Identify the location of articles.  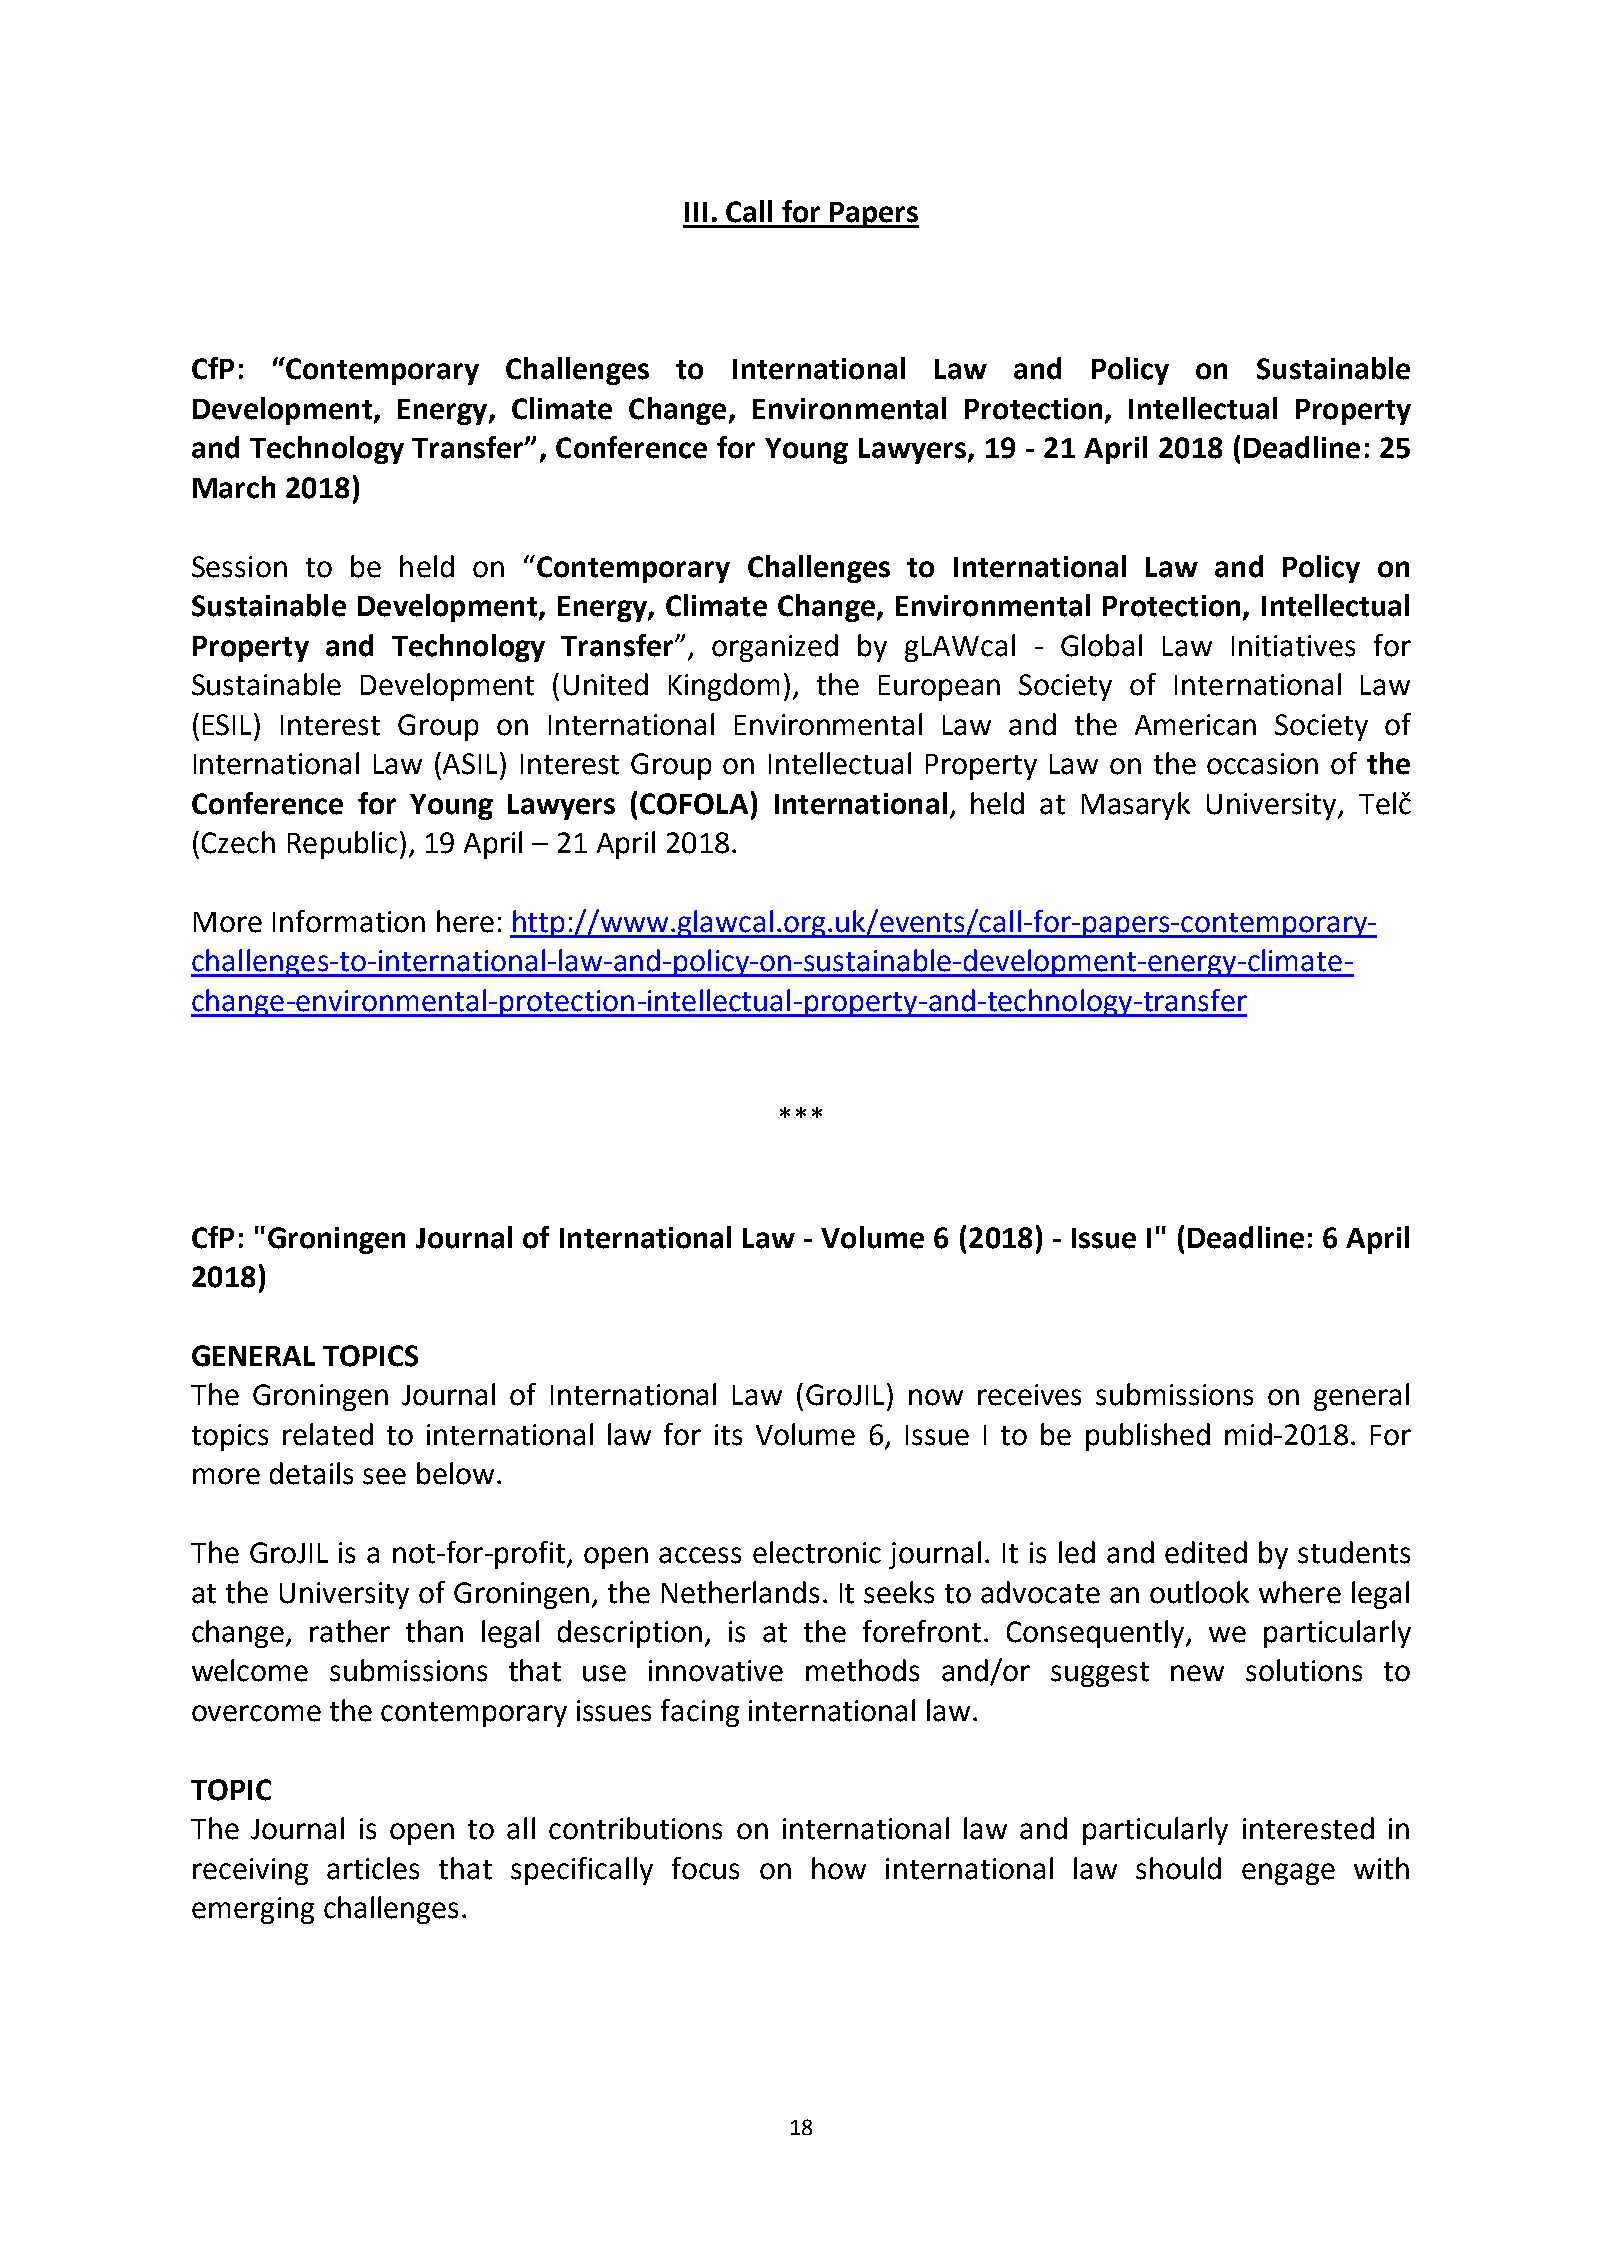
(373, 1868).
